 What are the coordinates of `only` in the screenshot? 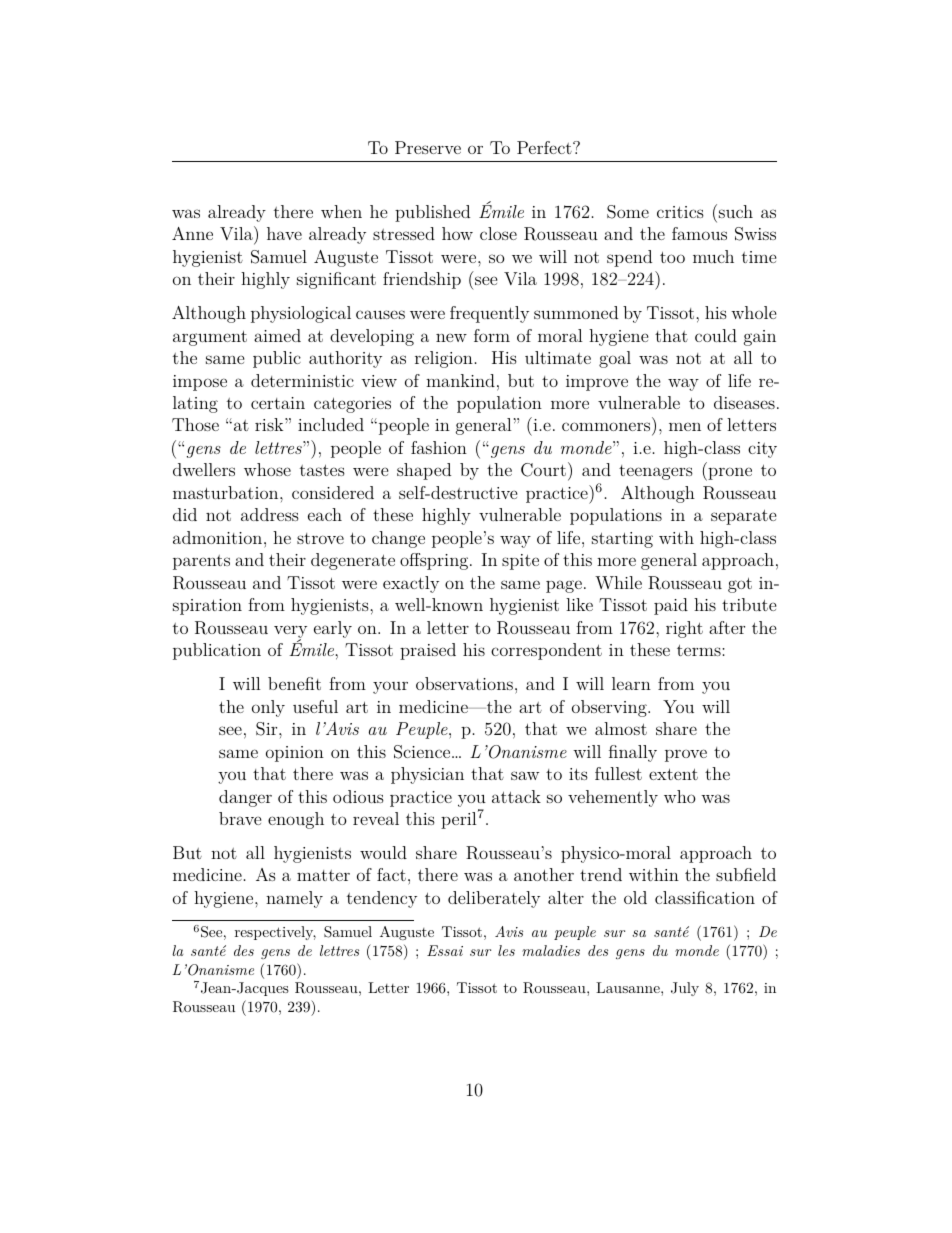 It's located at (268, 708).
